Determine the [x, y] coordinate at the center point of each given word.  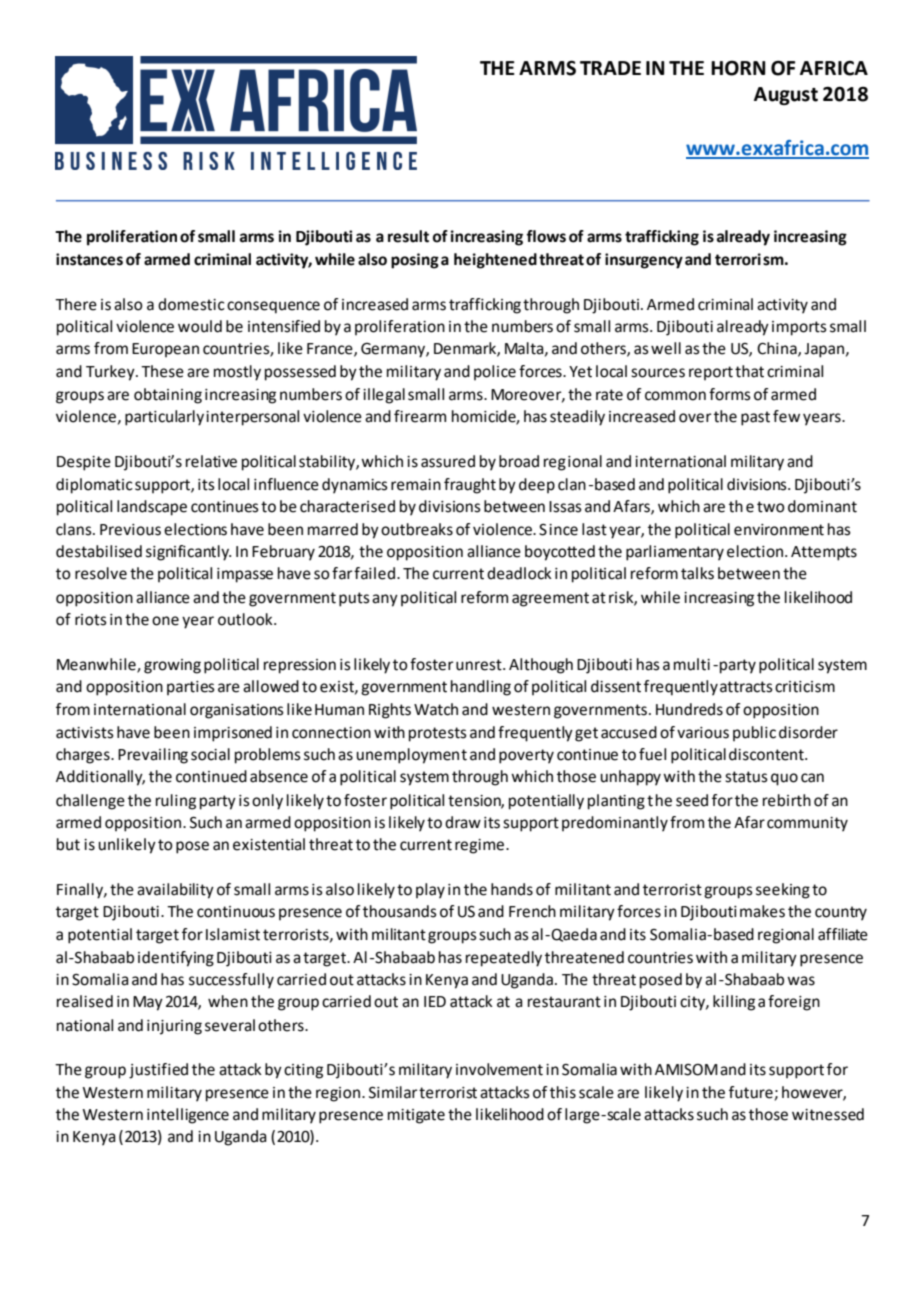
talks [697, 573]
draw [463, 822]
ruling [176, 802]
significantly [188, 553]
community [807, 824]
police [495, 372]
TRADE [610, 68]
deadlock [519, 573]
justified [158, 1071]
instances [89, 259]
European [165, 350]
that [749, 371]
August [786, 96]
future [751, 1092]
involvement [499, 1069]
